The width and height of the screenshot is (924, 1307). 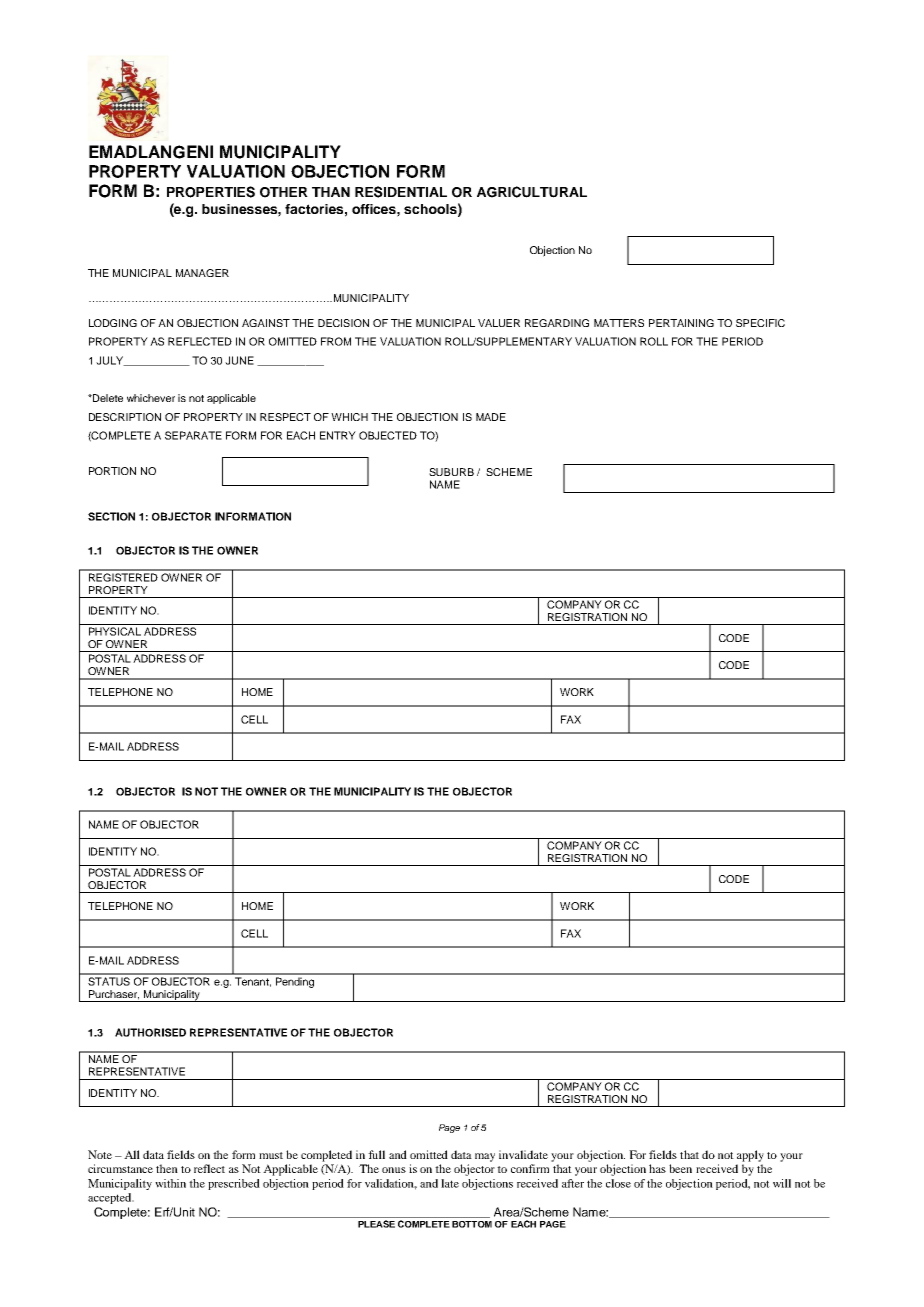 I want to click on apply, so click(x=750, y=1156).
